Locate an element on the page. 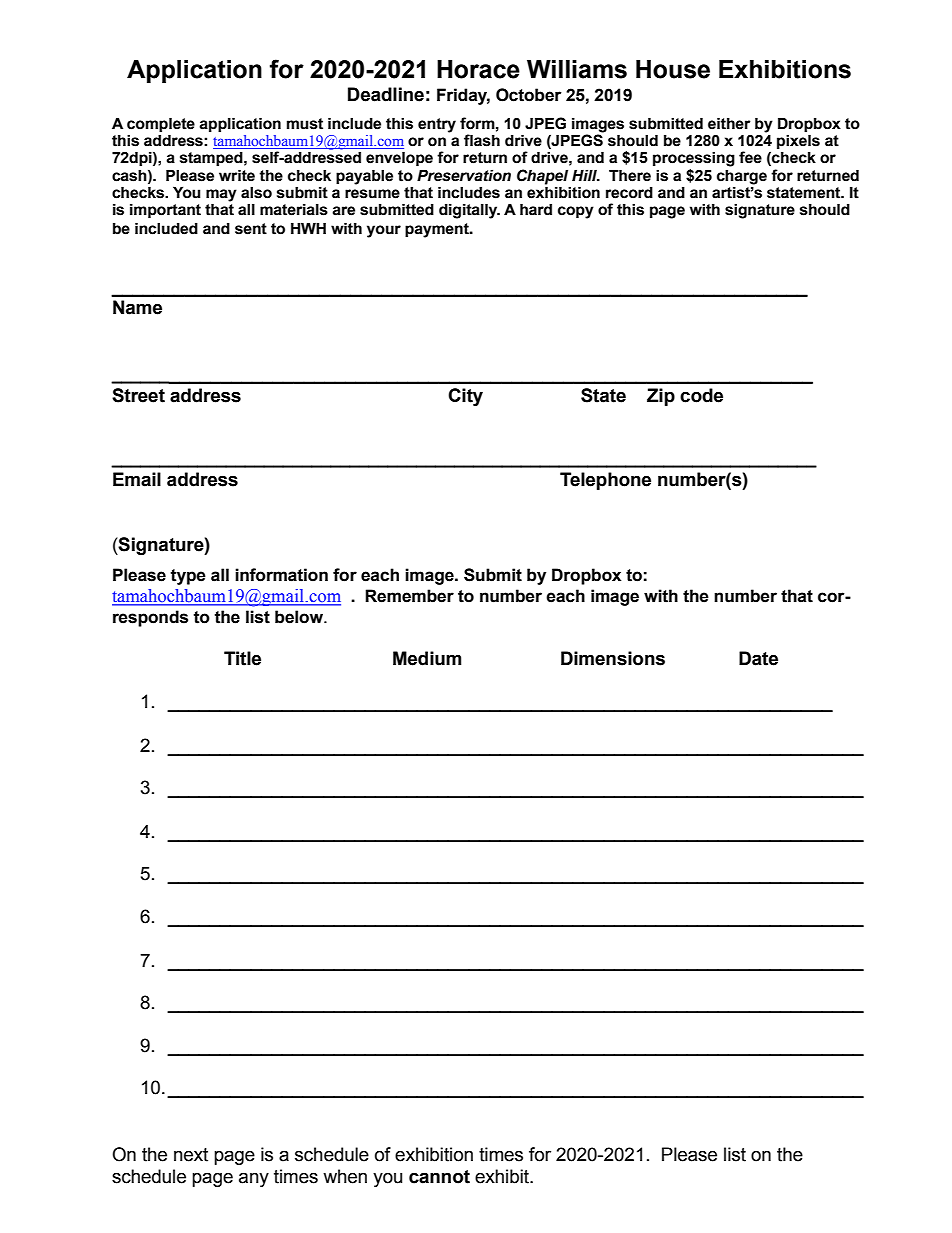 Image resolution: width=952 pixels, height=1233 pixels. Medium is located at coordinates (427, 658).
